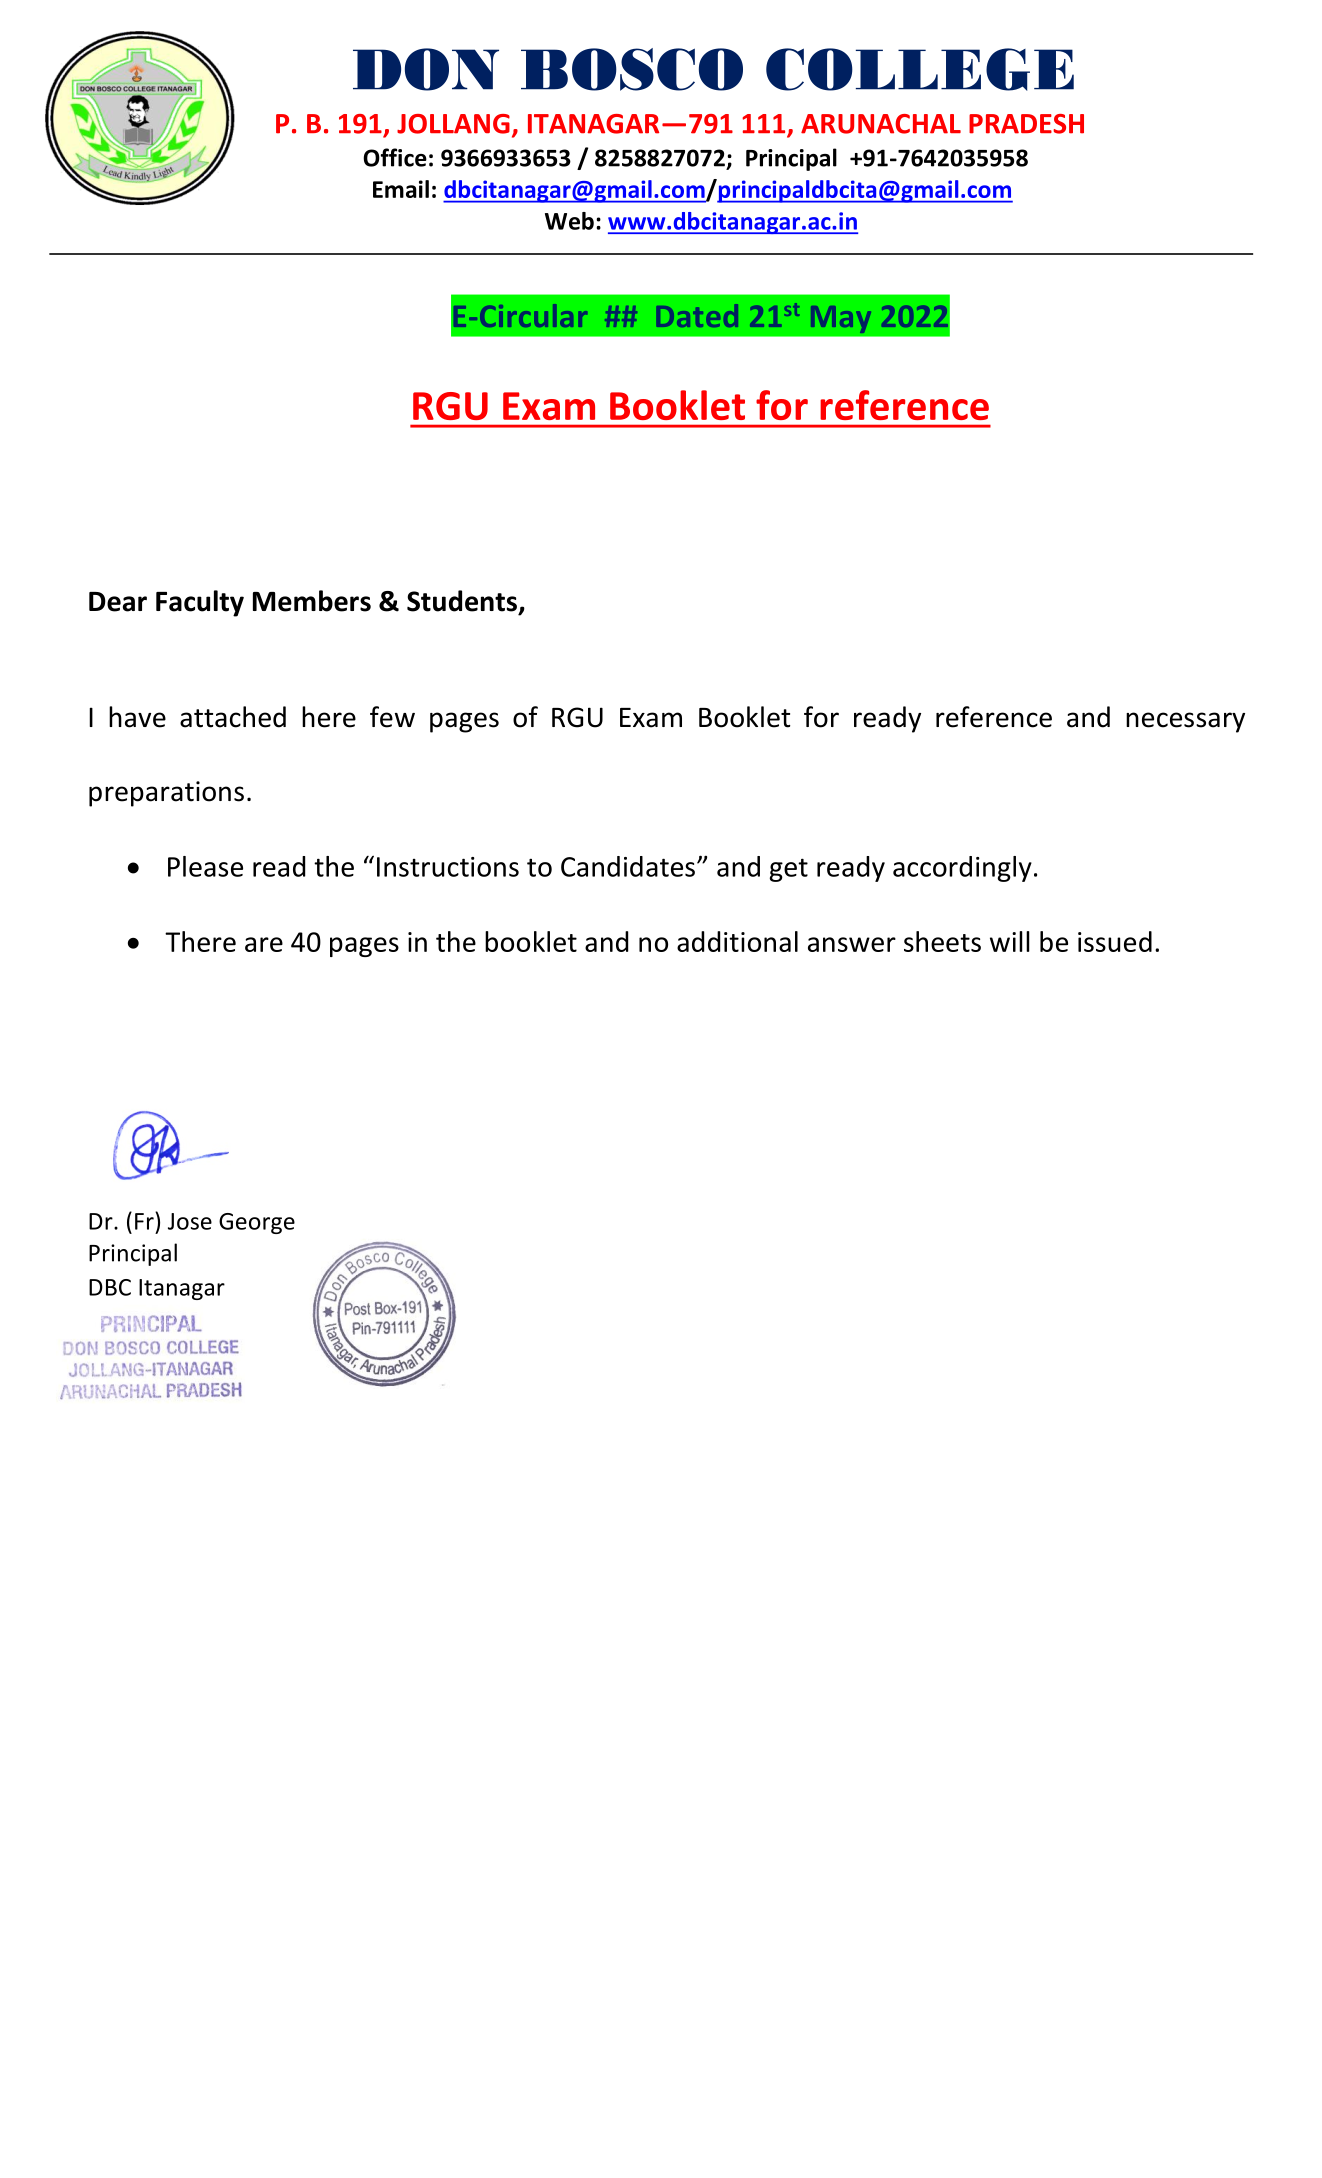  I want to click on Members, so click(312, 601).
